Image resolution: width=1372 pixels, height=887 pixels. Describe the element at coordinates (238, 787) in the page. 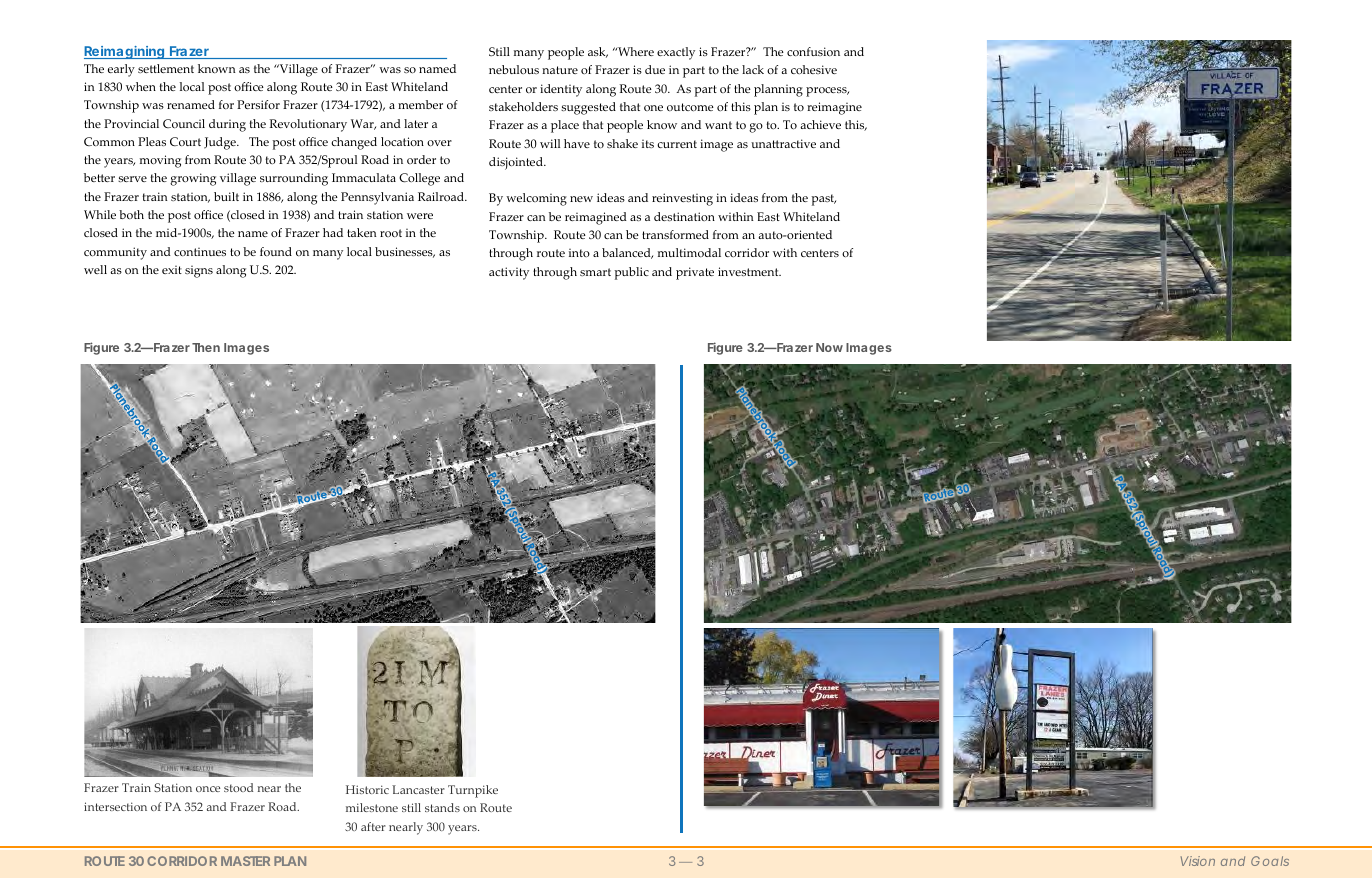

I see `stood` at that location.
